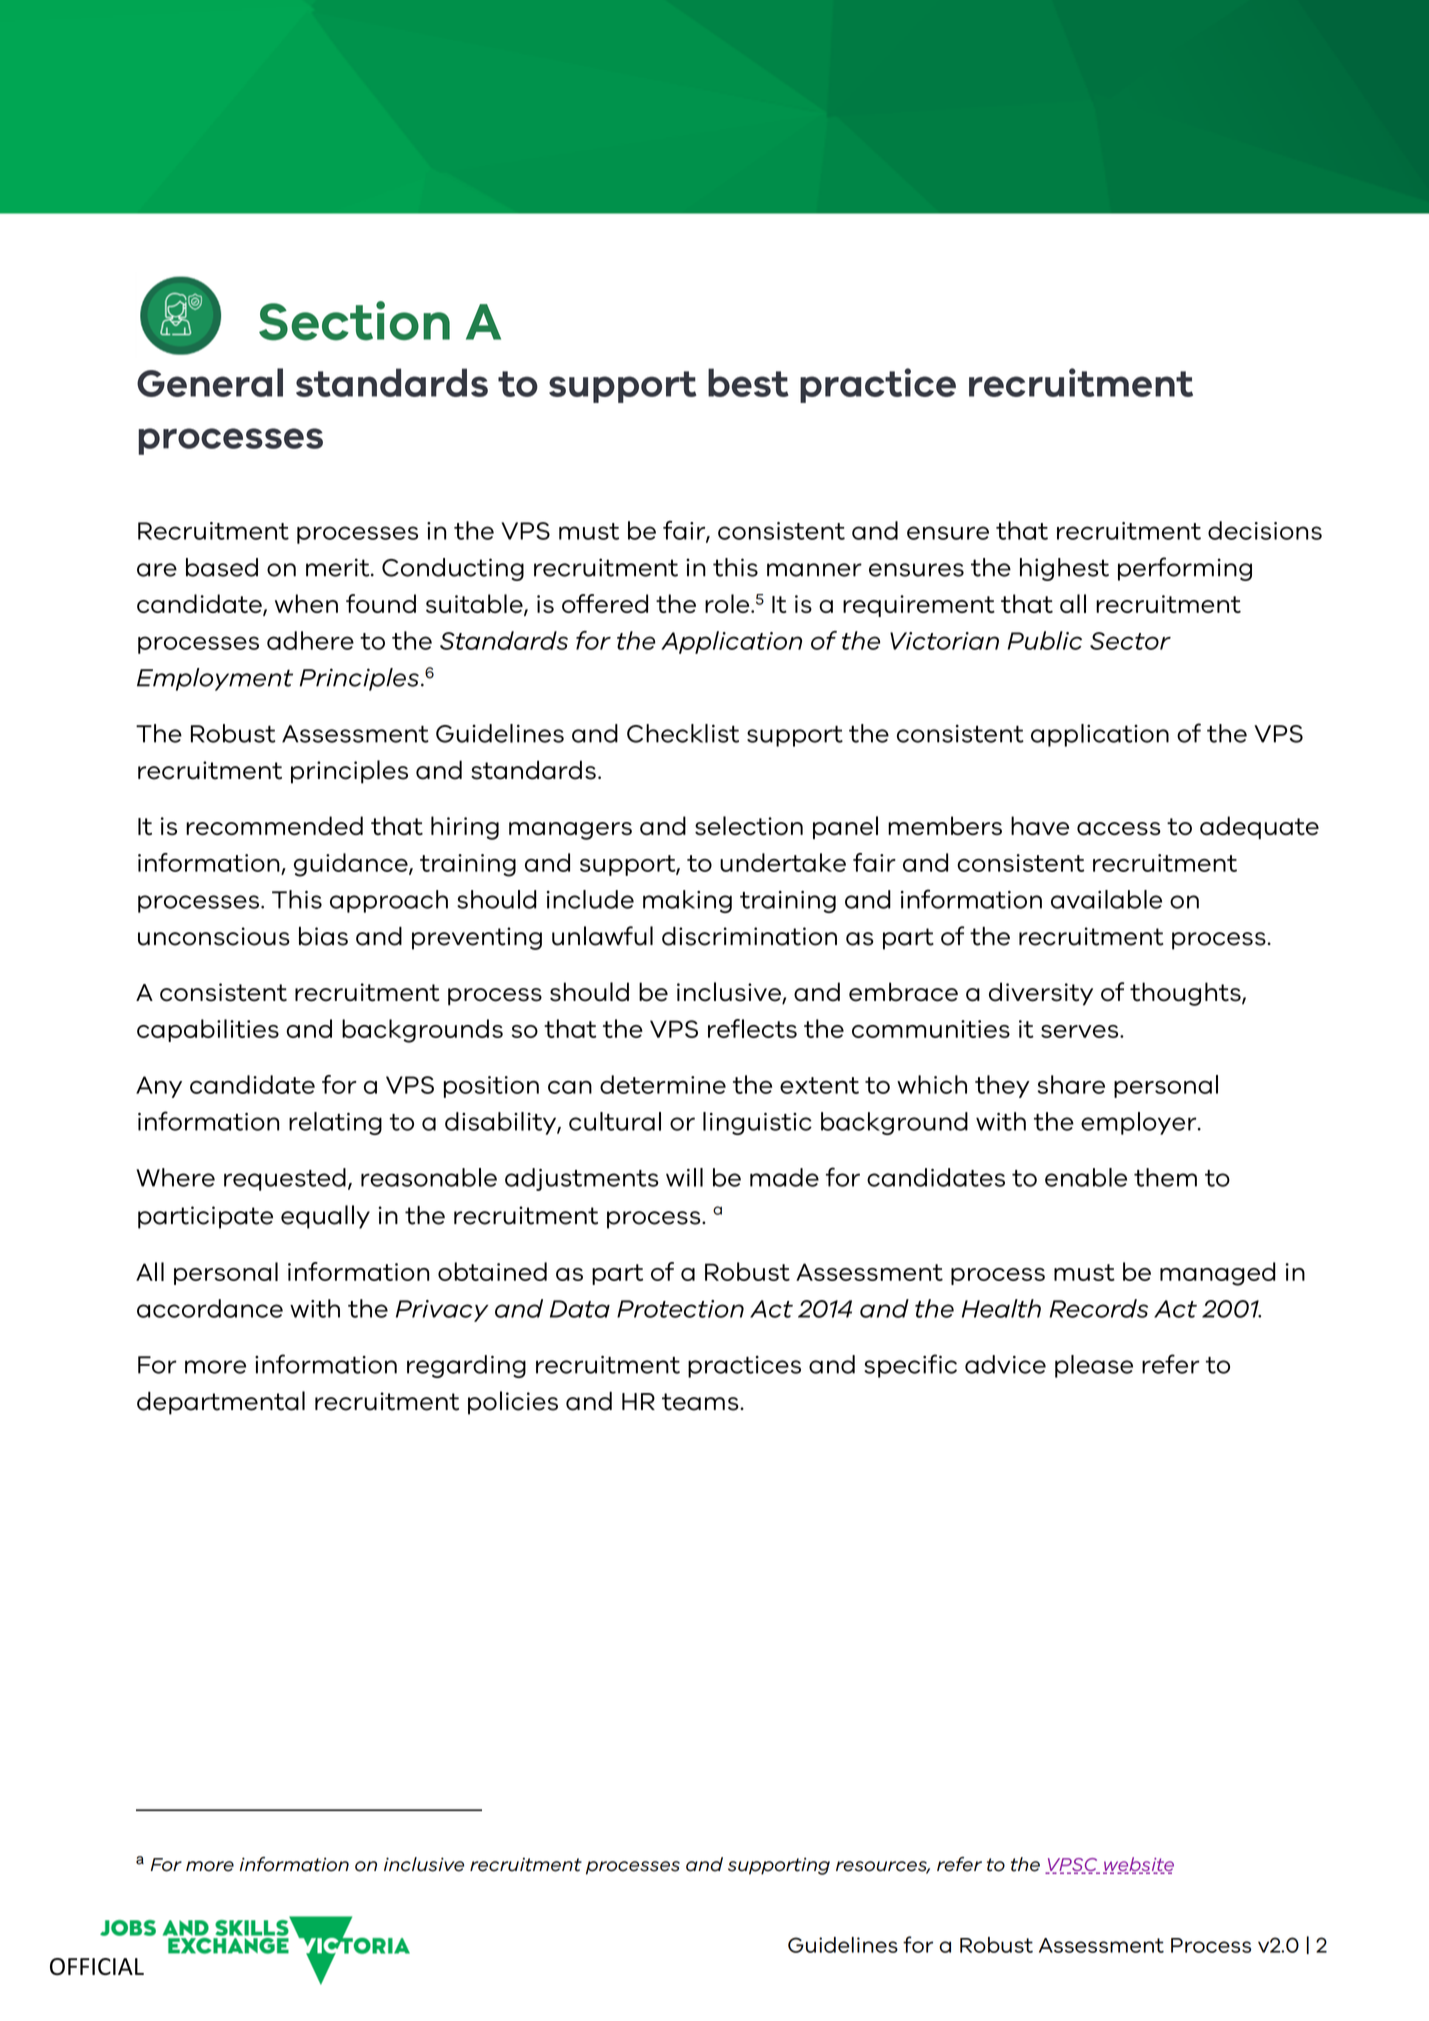 Image resolution: width=1429 pixels, height=2021 pixels. I want to click on OFFICIAL, so click(97, 1966).
